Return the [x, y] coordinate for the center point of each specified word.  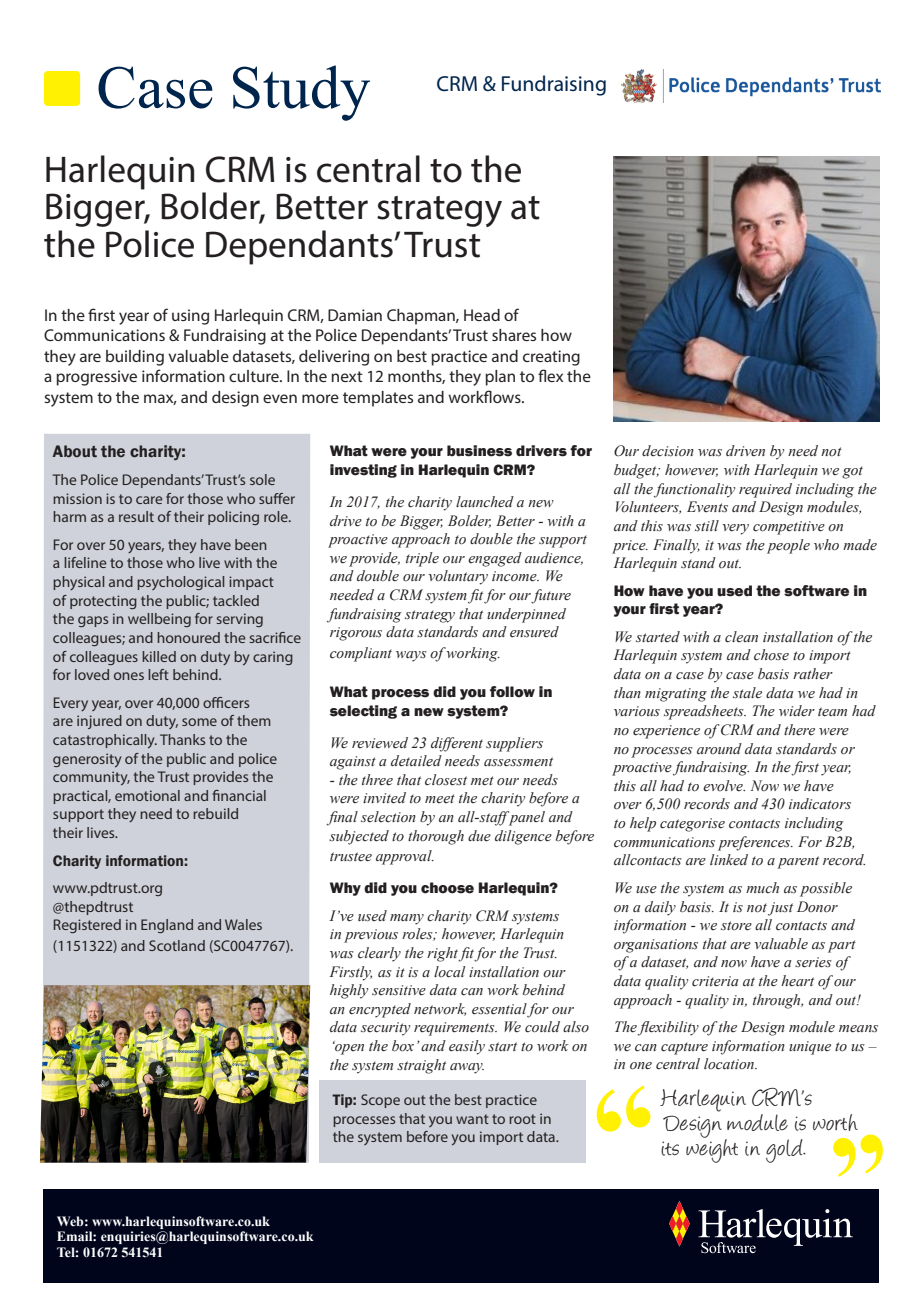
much [762, 887]
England [167, 926]
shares [514, 335]
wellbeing [159, 620]
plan [500, 378]
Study [301, 93]
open [348, 1048]
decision [668, 451]
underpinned [526, 615]
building [135, 358]
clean [741, 637]
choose [447, 888]
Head [482, 315]
